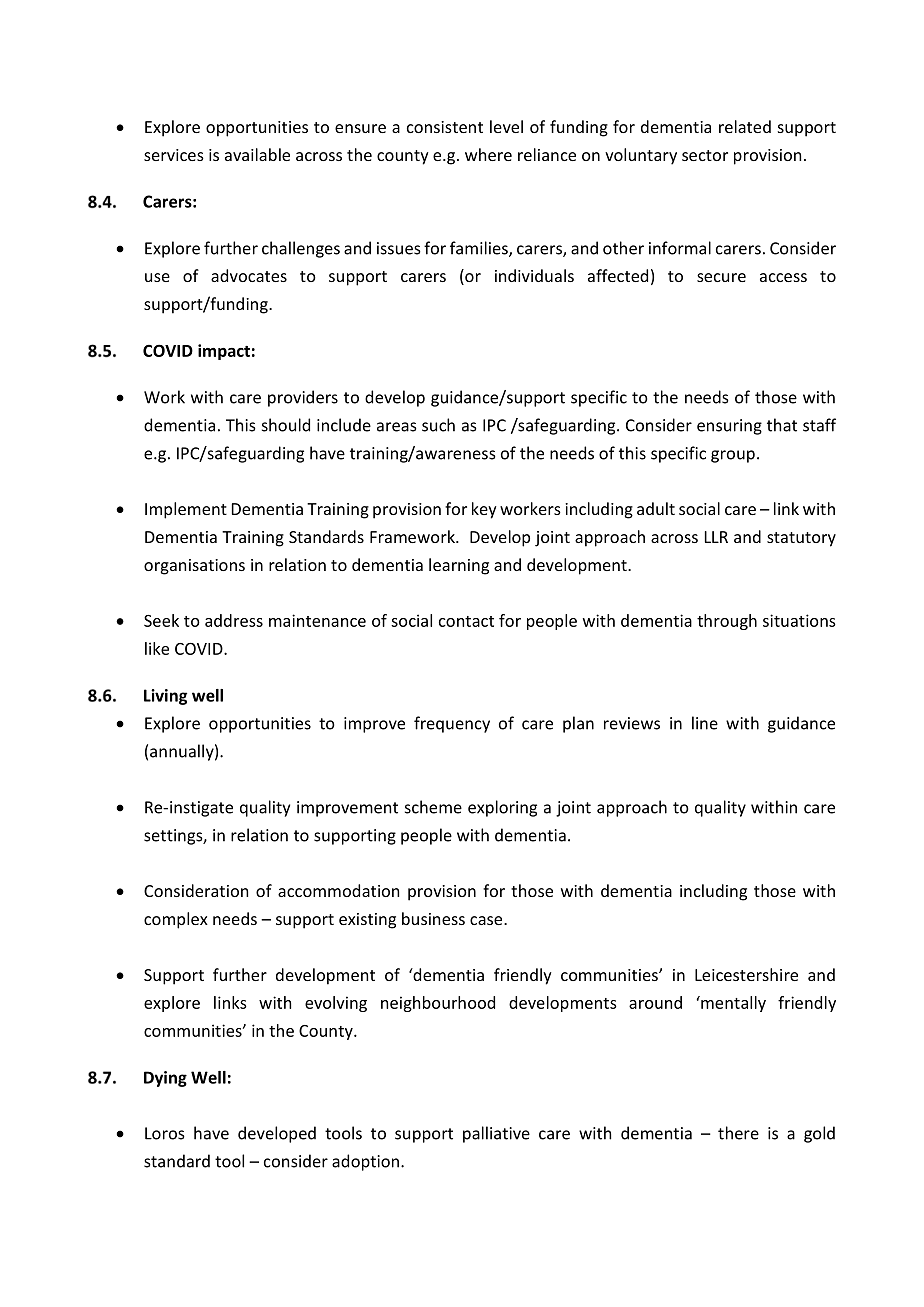  I want to click on Dying, so click(165, 1079).
